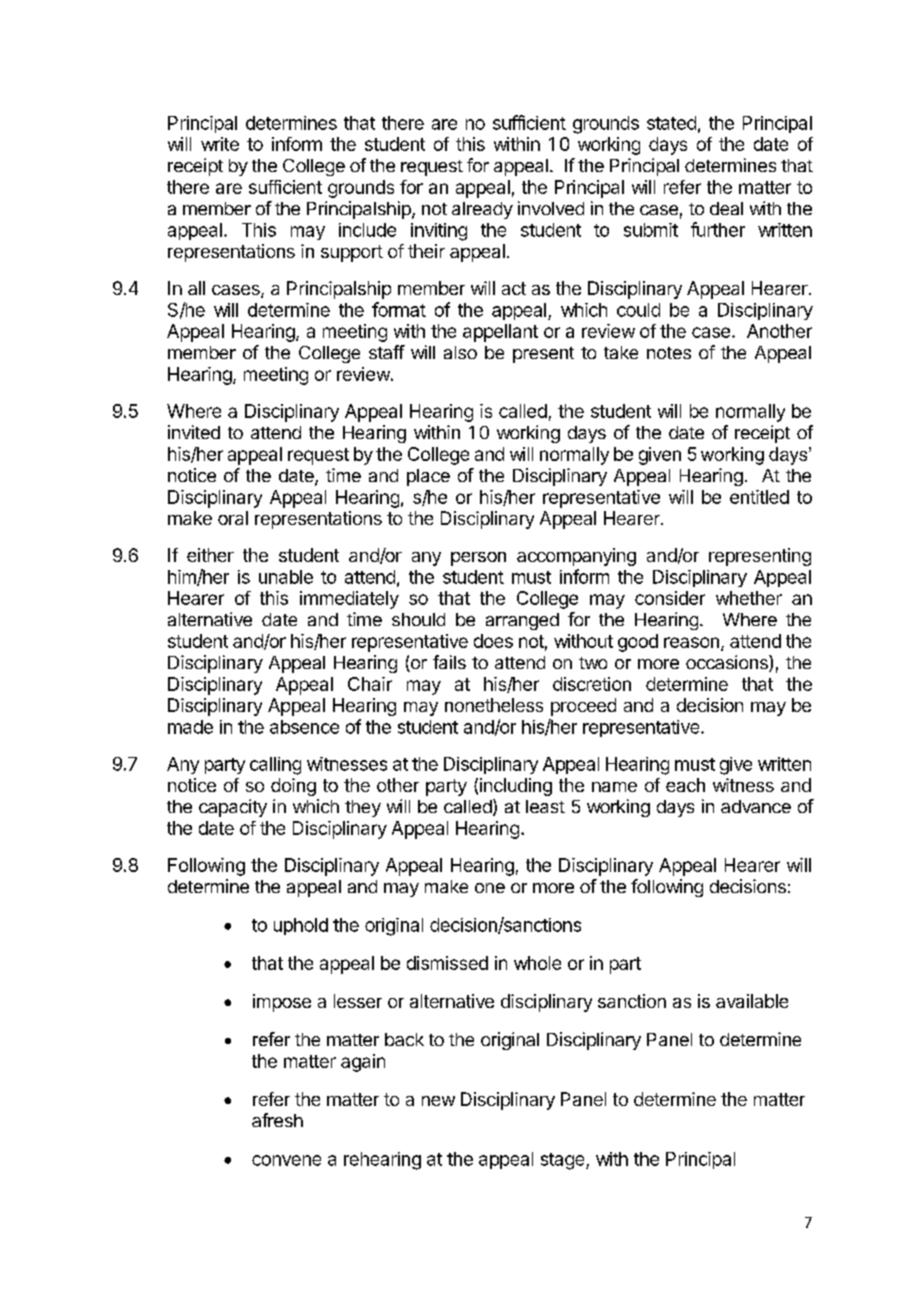 The image size is (924, 1308). What do you see at coordinates (277, 1120) in the screenshot?
I see `afresh` at bounding box center [277, 1120].
